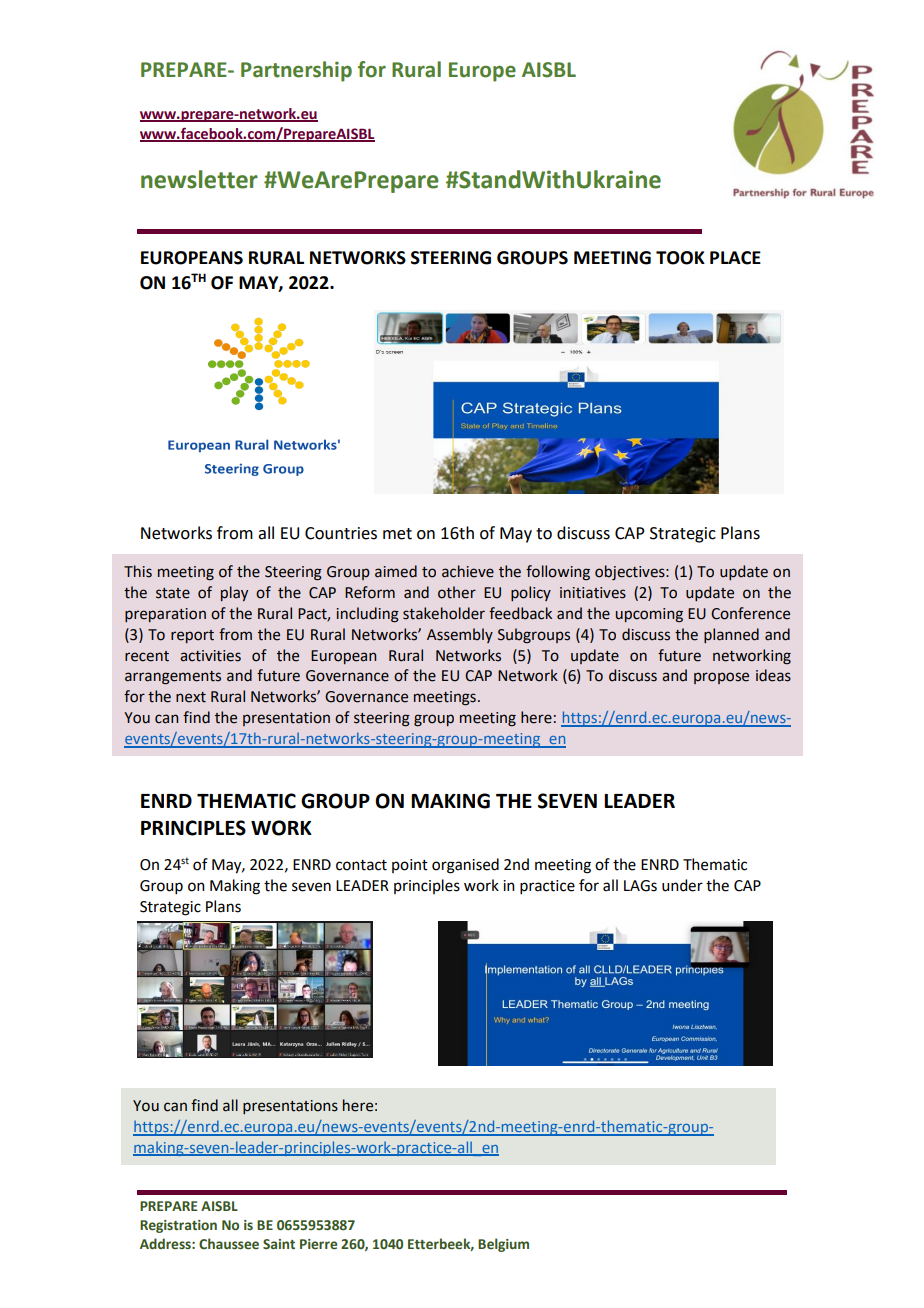 The height and width of the screenshot is (1308, 924). I want to click on TOOK, so click(680, 258).
